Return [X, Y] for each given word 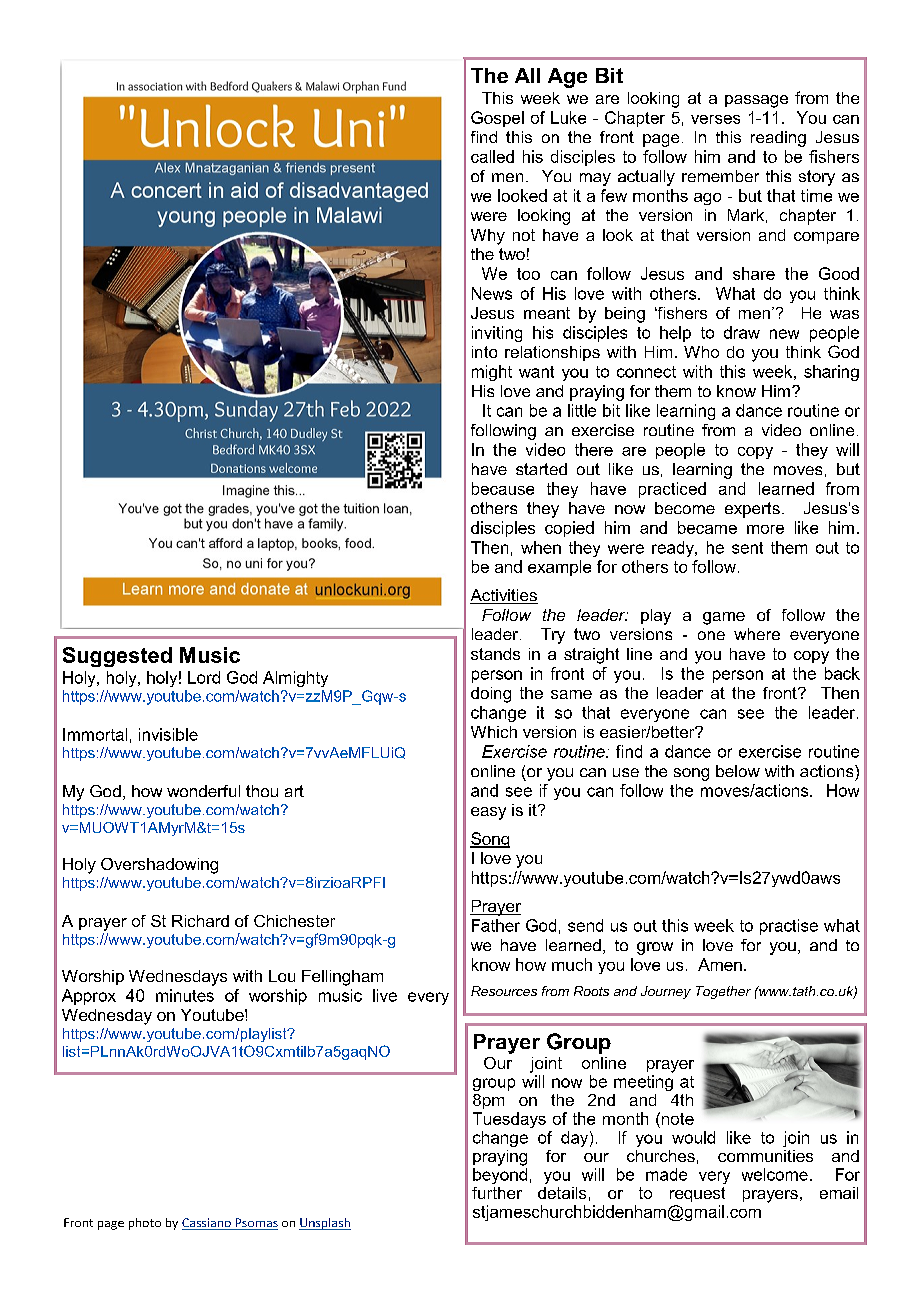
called [492, 156]
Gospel [497, 119]
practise [789, 927]
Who [701, 352]
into [484, 352]
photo [145, 1224]
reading [778, 139]
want [536, 372]
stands [495, 654]
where [757, 634]
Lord [204, 677]
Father [496, 925]
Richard [200, 921]
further [497, 1193]
